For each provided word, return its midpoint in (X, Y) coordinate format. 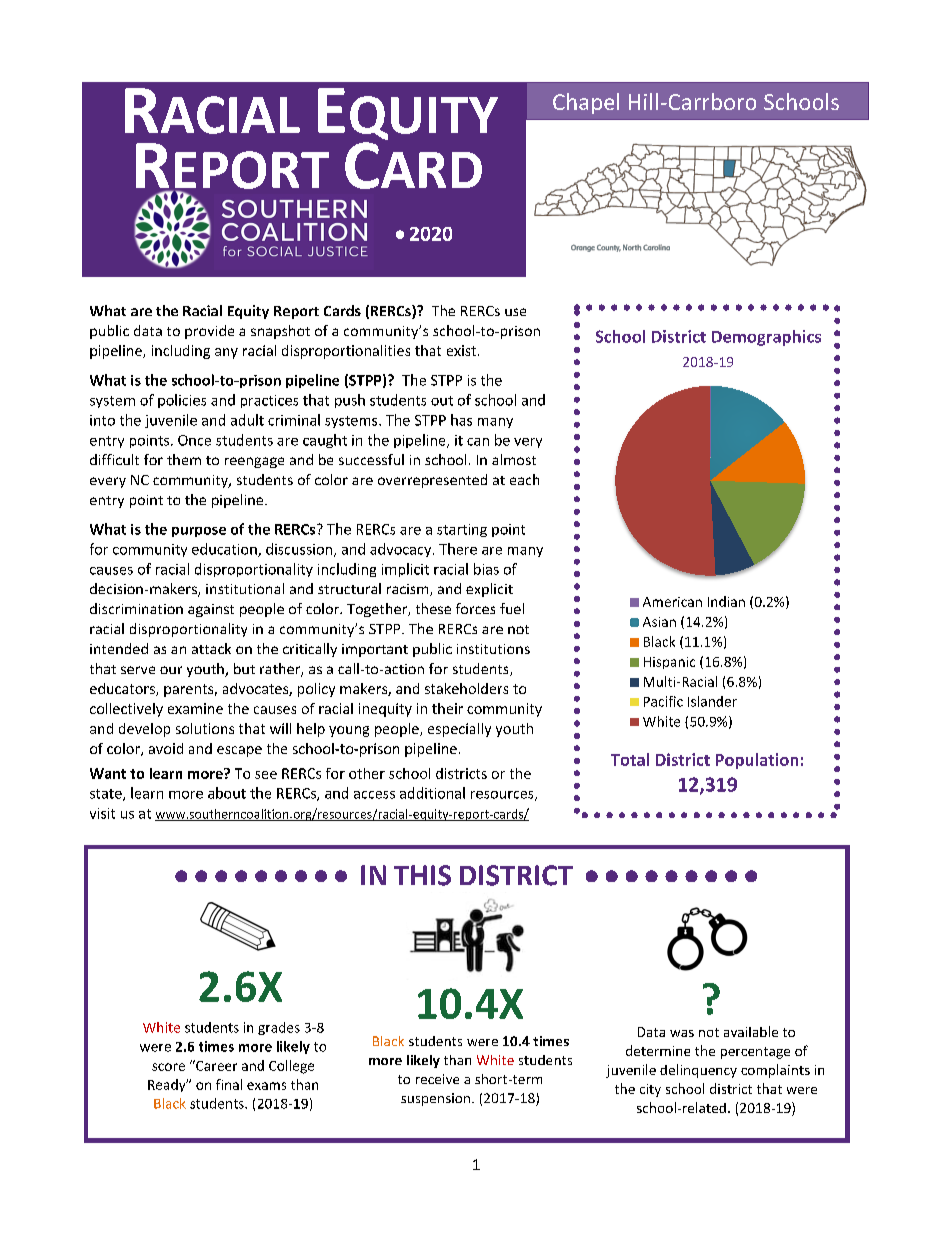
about (227, 793)
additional (432, 793)
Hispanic (669, 663)
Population (757, 761)
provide (209, 332)
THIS (422, 875)
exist (463, 350)
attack (211, 648)
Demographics (766, 338)
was (682, 1033)
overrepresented (432, 481)
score (168, 1067)
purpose (199, 532)
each (524, 479)
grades (279, 1028)
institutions (493, 649)
